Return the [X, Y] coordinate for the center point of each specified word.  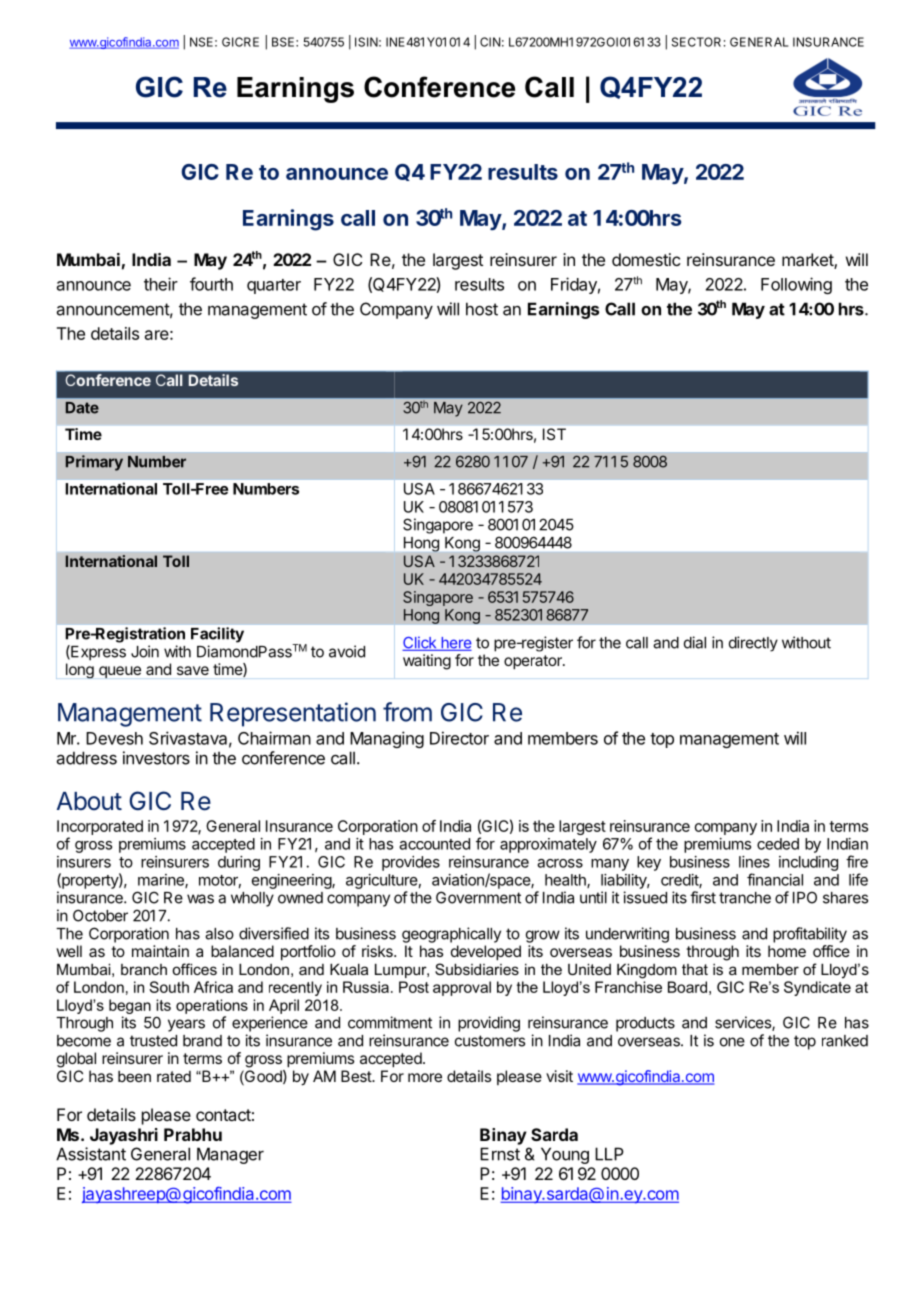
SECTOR [696, 42]
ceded [778, 844]
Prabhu [193, 1134]
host [482, 309]
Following [796, 285]
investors [156, 758]
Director [459, 738]
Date [82, 408]
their [161, 284]
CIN [490, 42]
